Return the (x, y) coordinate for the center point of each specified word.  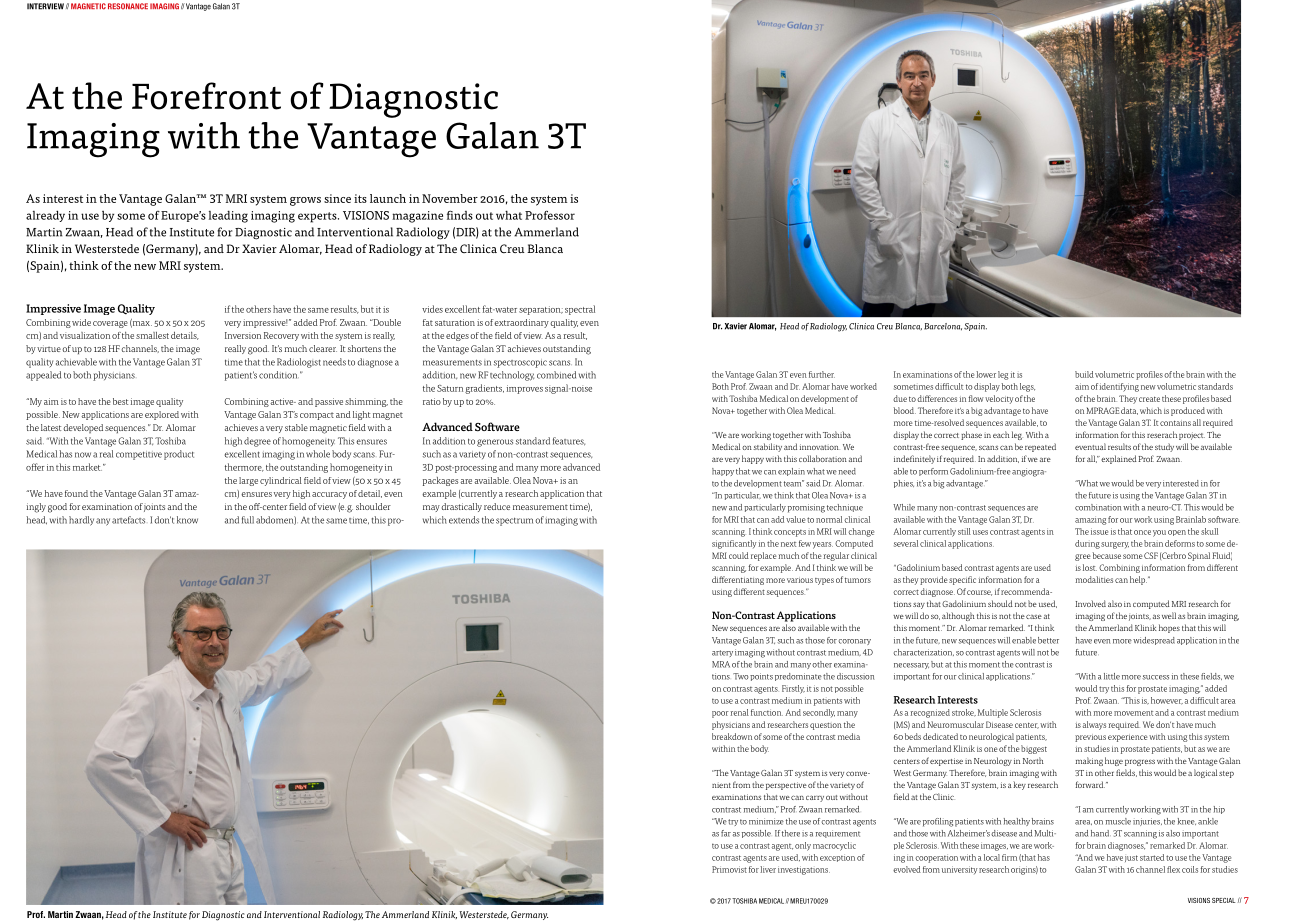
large (248, 481)
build (1084, 374)
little (1112, 676)
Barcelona (943, 327)
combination (1098, 507)
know (187, 520)
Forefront (206, 96)
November (450, 198)
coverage (110, 324)
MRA (721, 664)
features (569, 441)
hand (1101, 833)
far (726, 833)
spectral (580, 310)
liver (768, 869)
